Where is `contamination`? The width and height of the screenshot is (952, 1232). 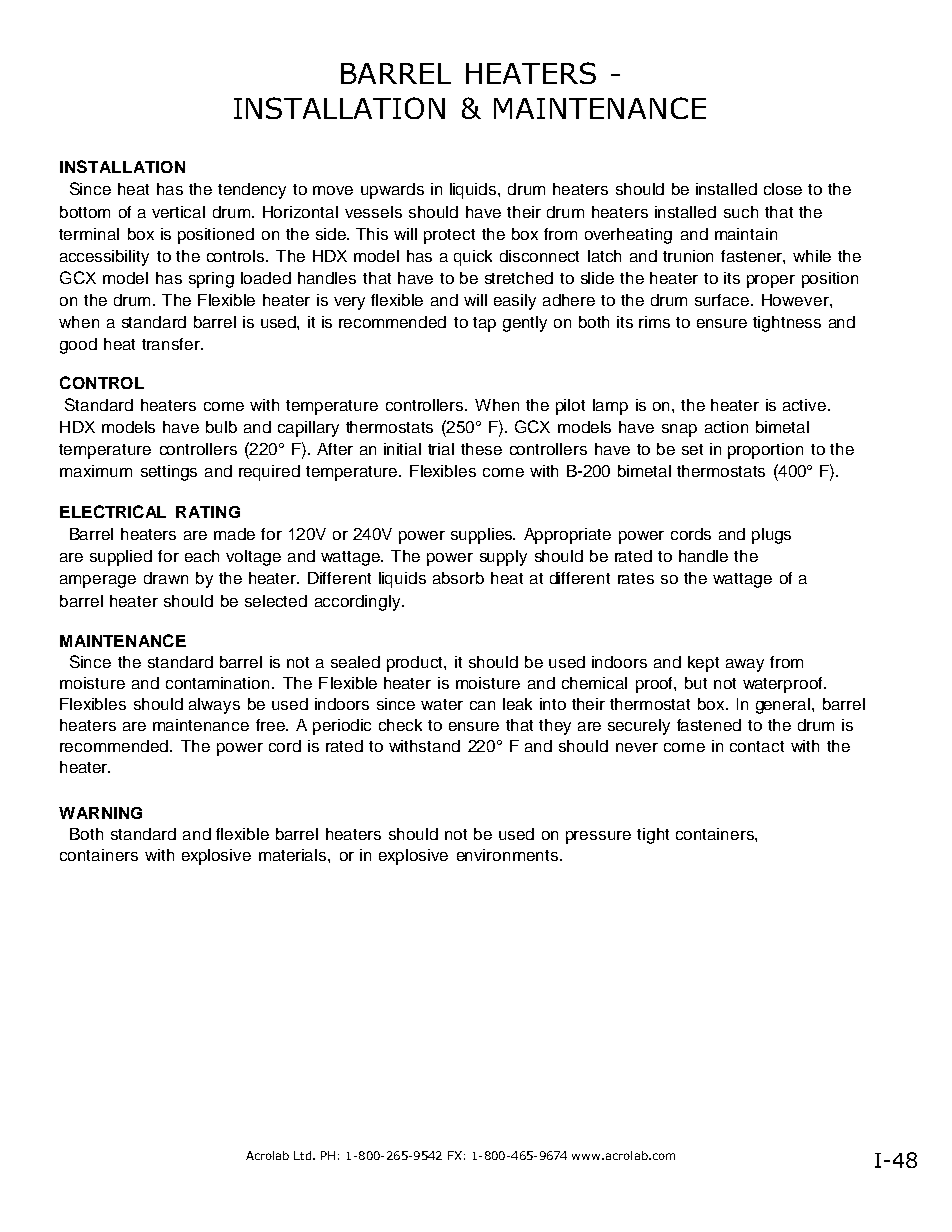 contamination is located at coordinates (217, 683).
